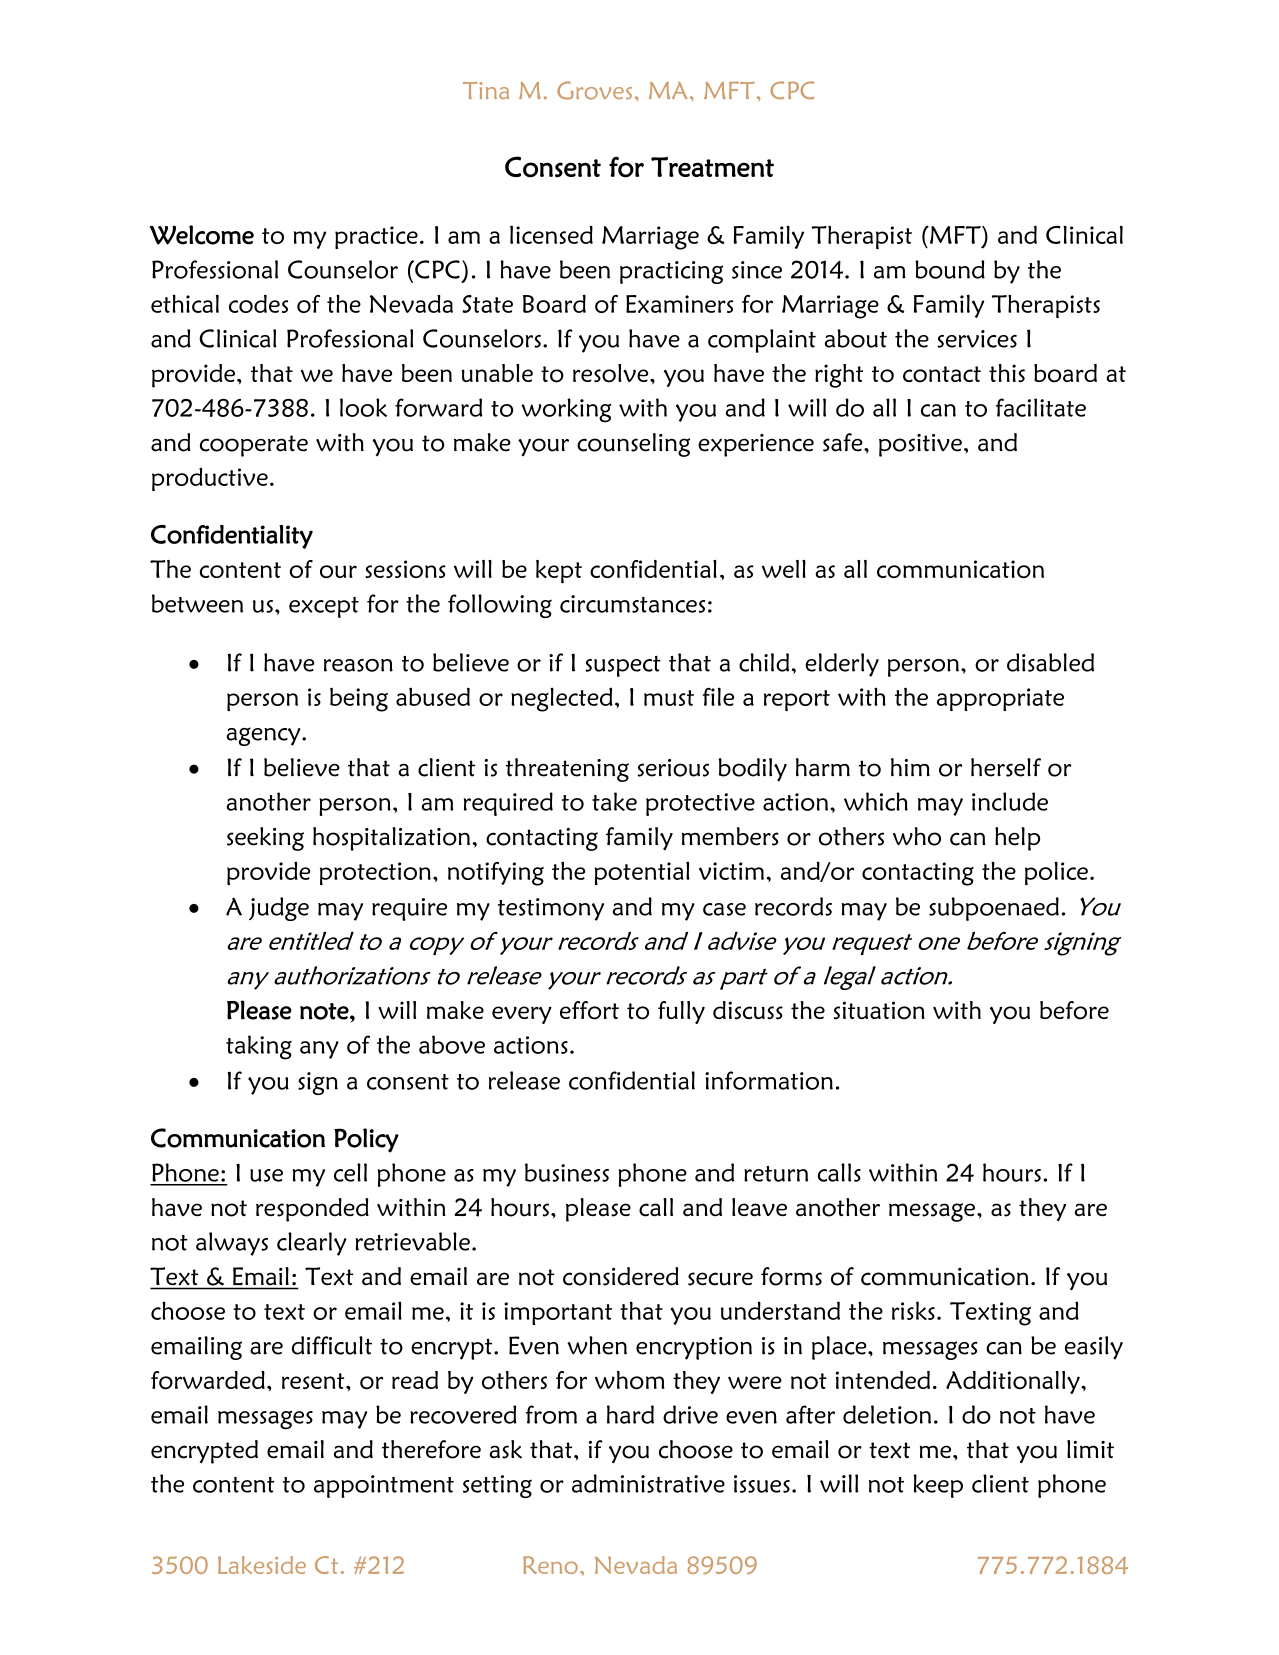  Describe the element at coordinates (264, 736) in the screenshot. I see `agency` at that location.
